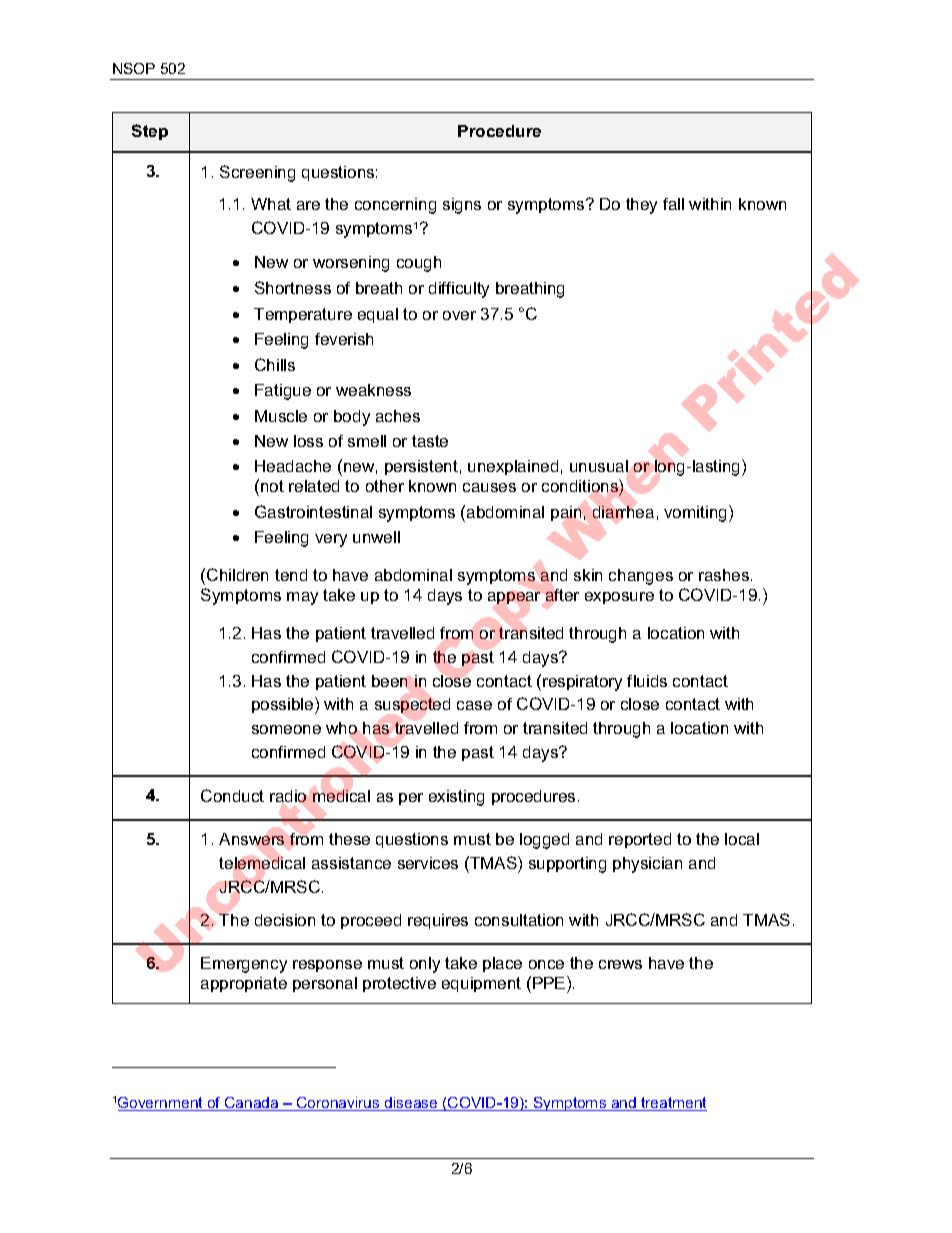 The height and width of the screenshot is (1233, 952). I want to click on case, so click(474, 705).
